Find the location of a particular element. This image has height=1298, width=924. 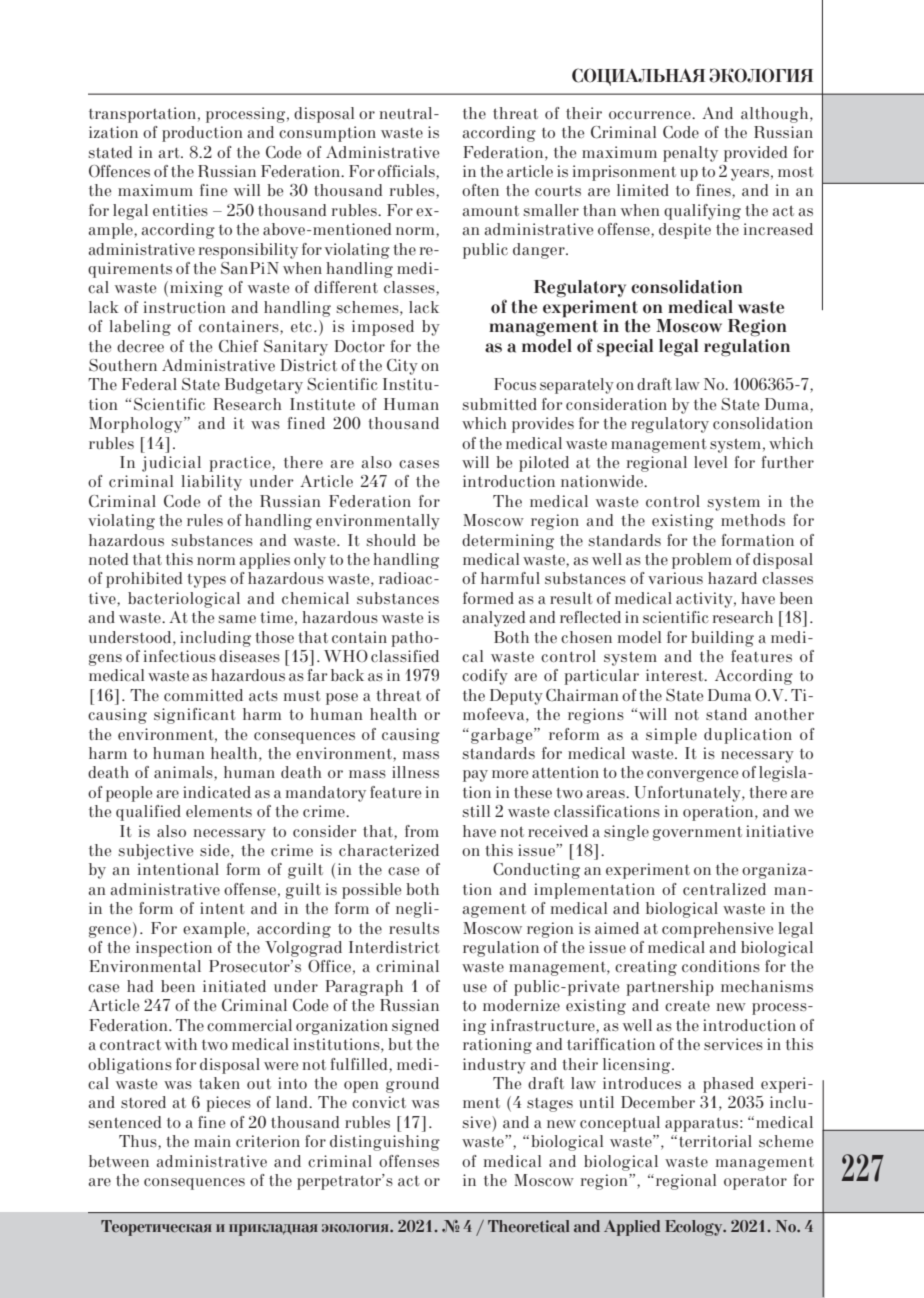

qualified is located at coordinates (148, 813).
